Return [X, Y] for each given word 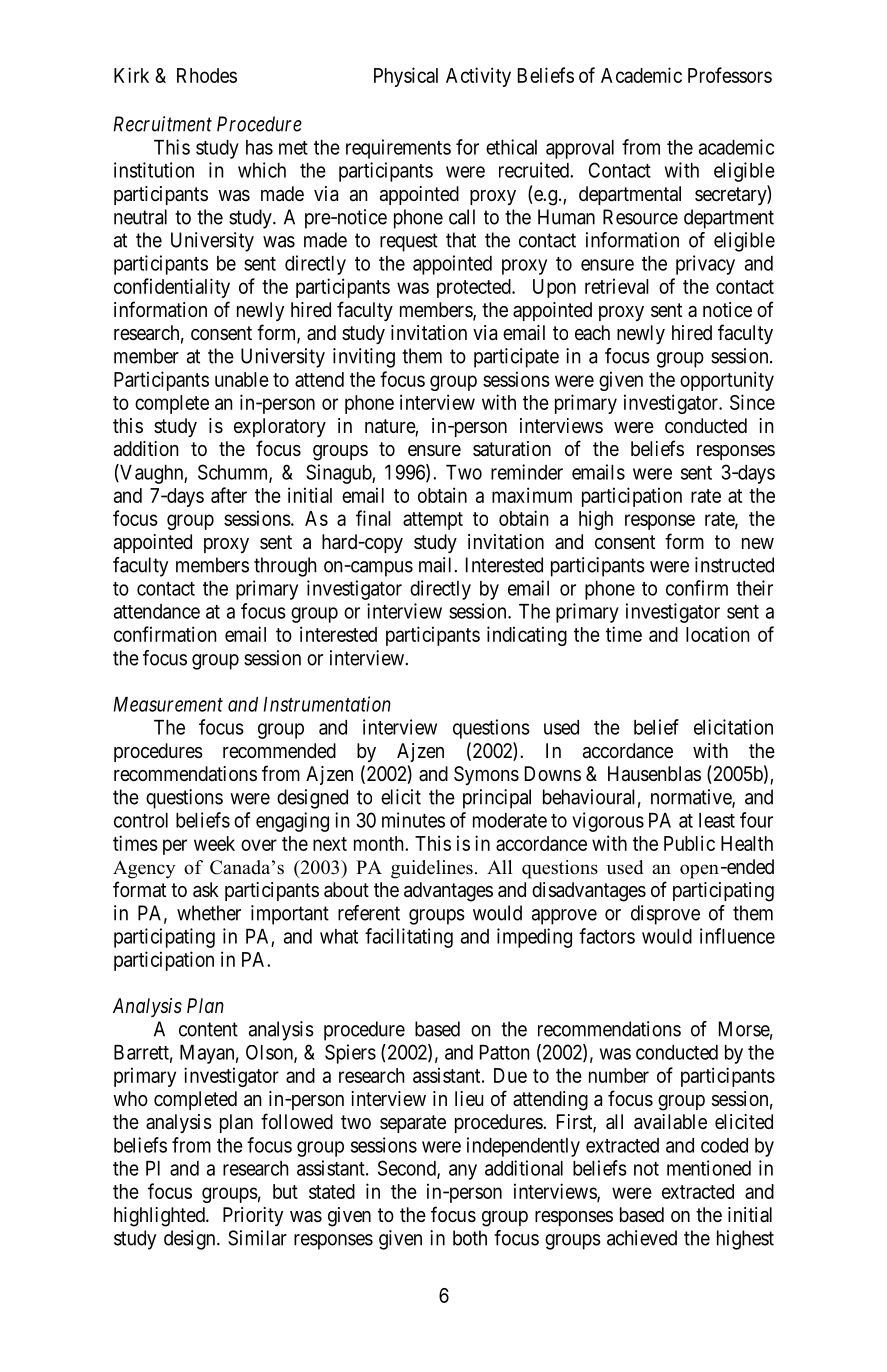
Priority [253, 1216]
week [214, 843]
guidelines [432, 869]
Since [752, 402]
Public [689, 843]
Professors [730, 75]
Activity [478, 77]
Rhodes [207, 75]
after [229, 495]
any [463, 1172]
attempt [433, 521]
